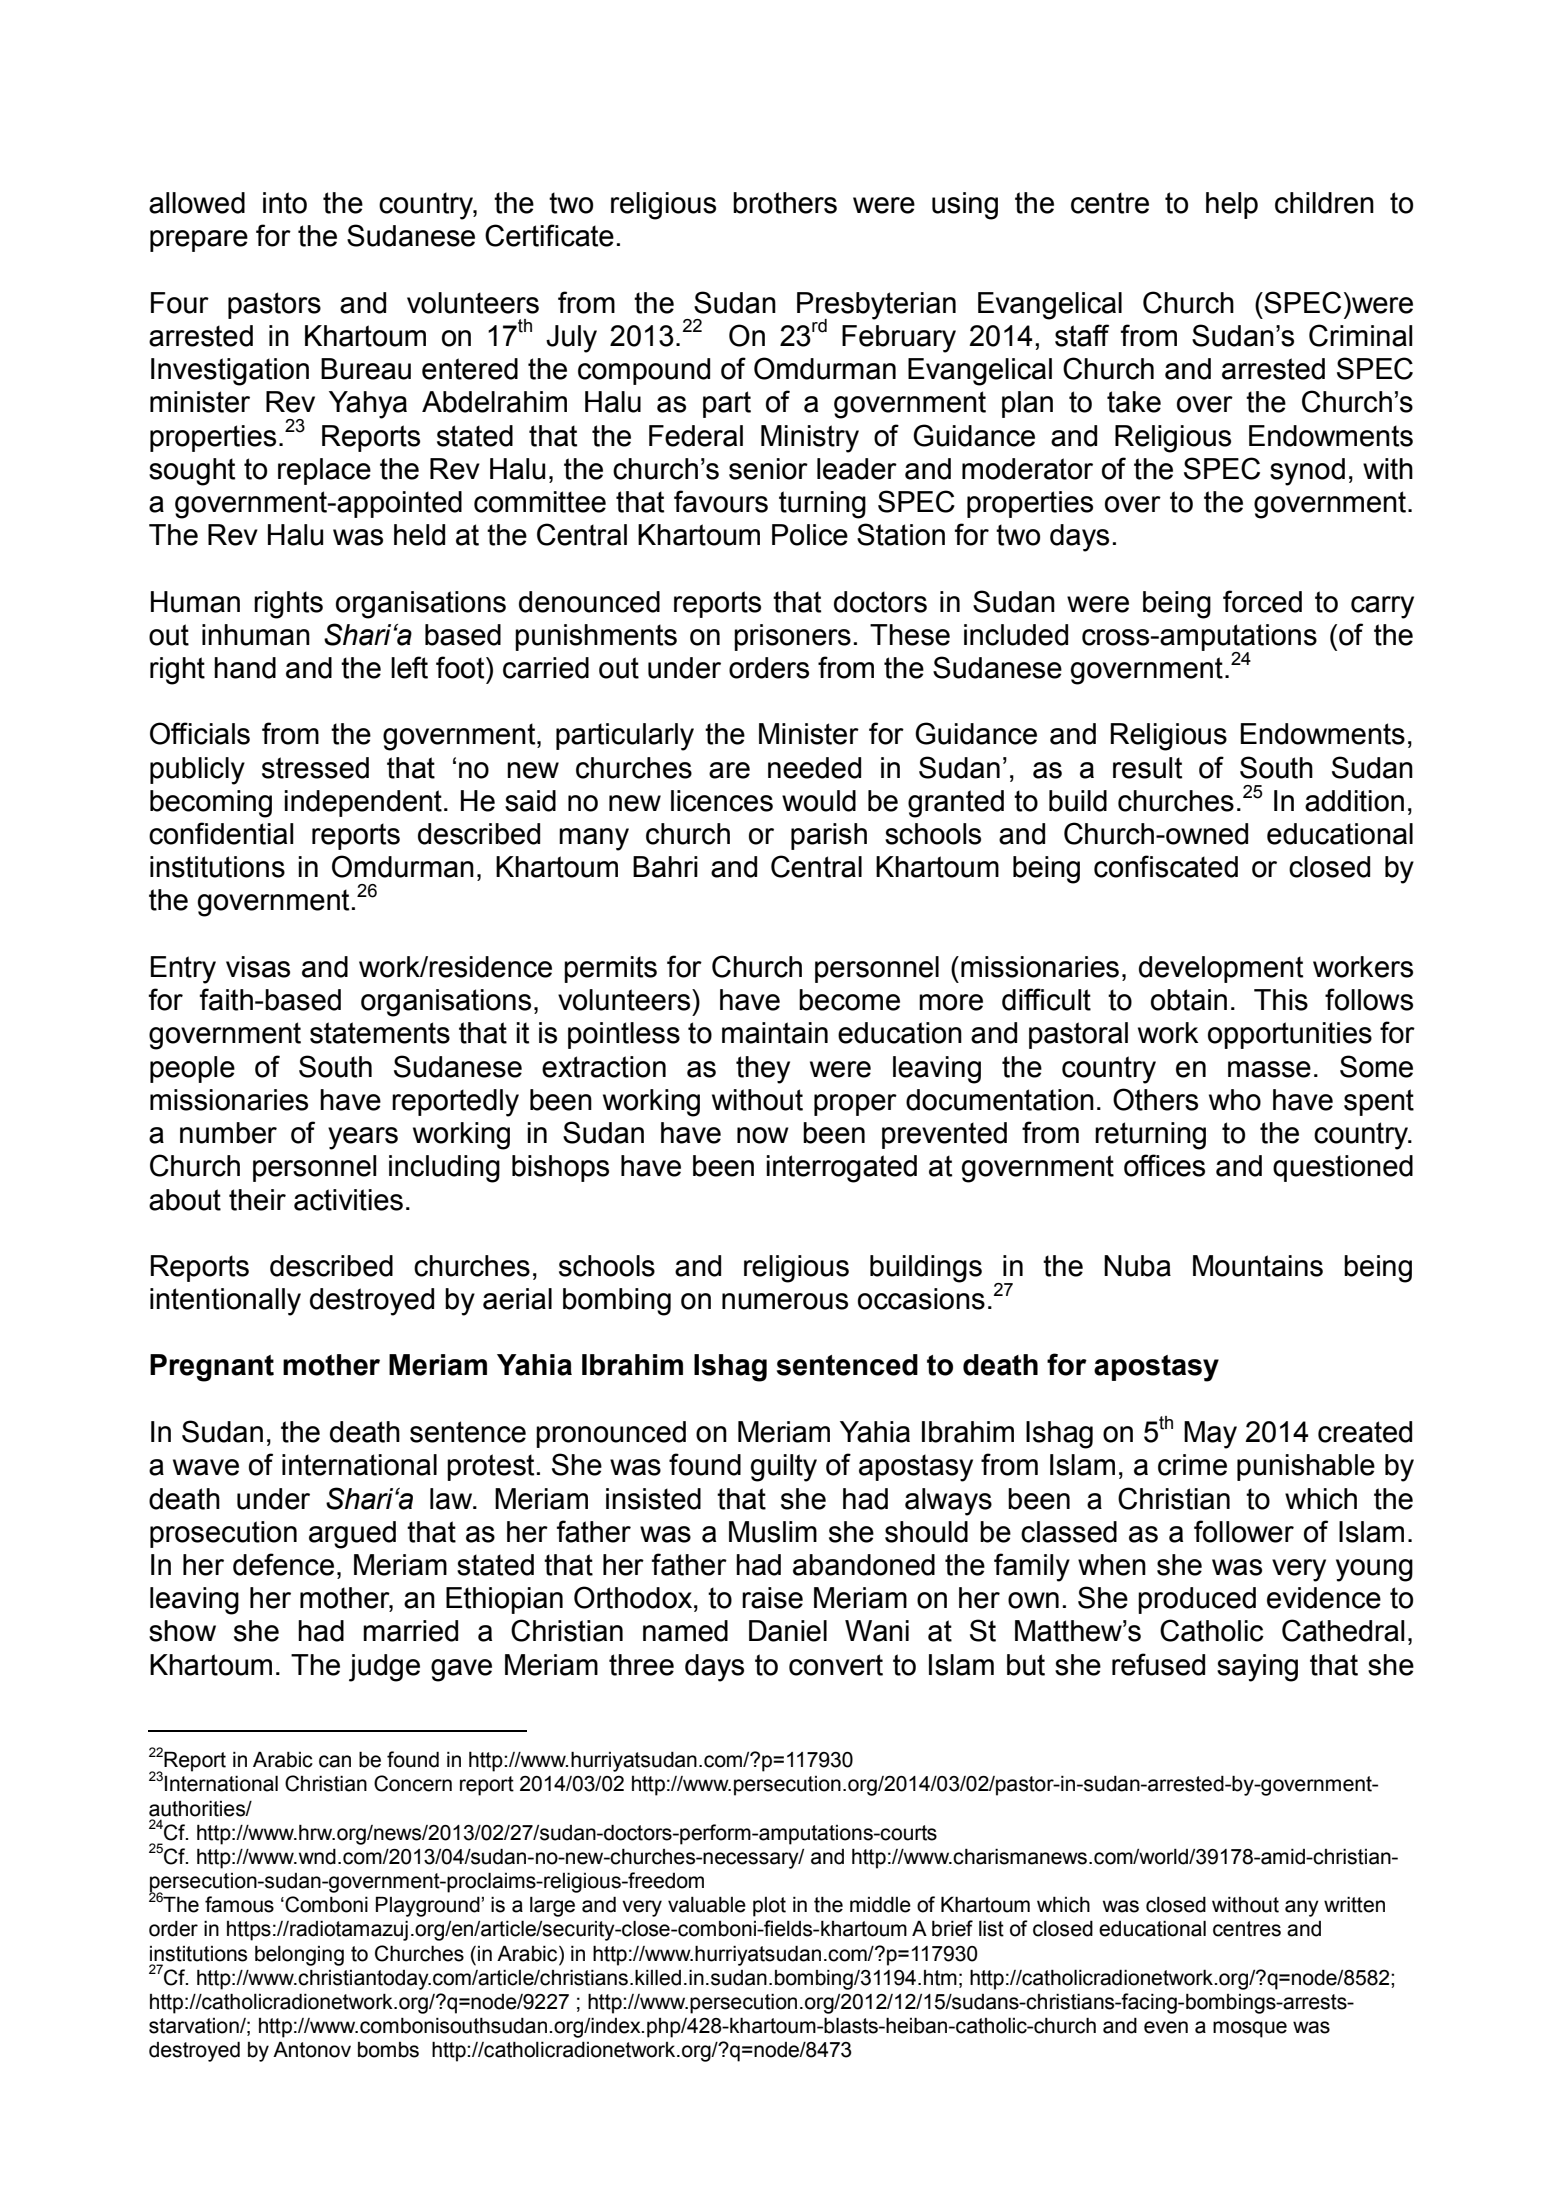 Image resolution: width=1563 pixels, height=2211 pixels. What do you see at coordinates (763, 1135) in the screenshot?
I see `now` at bounding box center [763, 1135].
